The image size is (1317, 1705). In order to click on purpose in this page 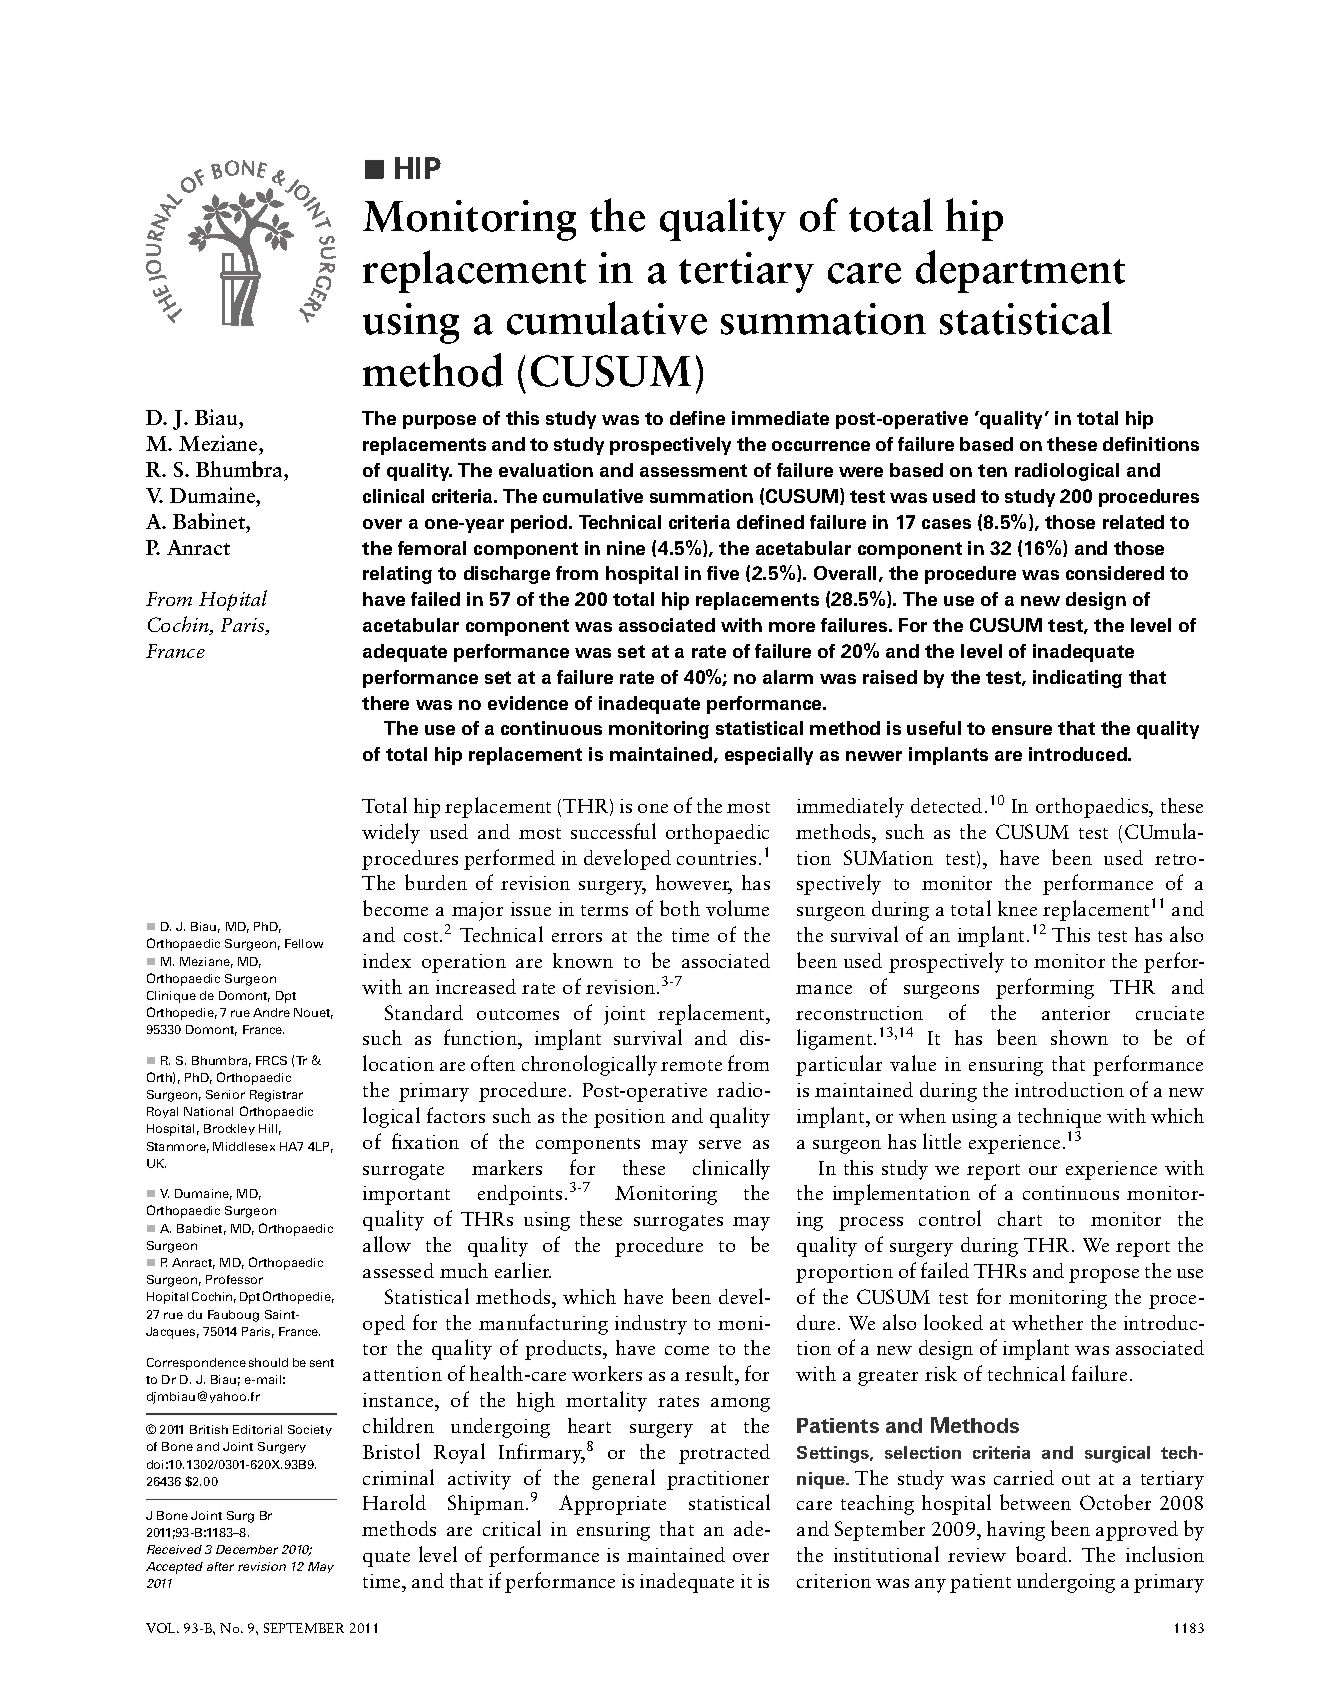, I will do `click(439, 422)`.
